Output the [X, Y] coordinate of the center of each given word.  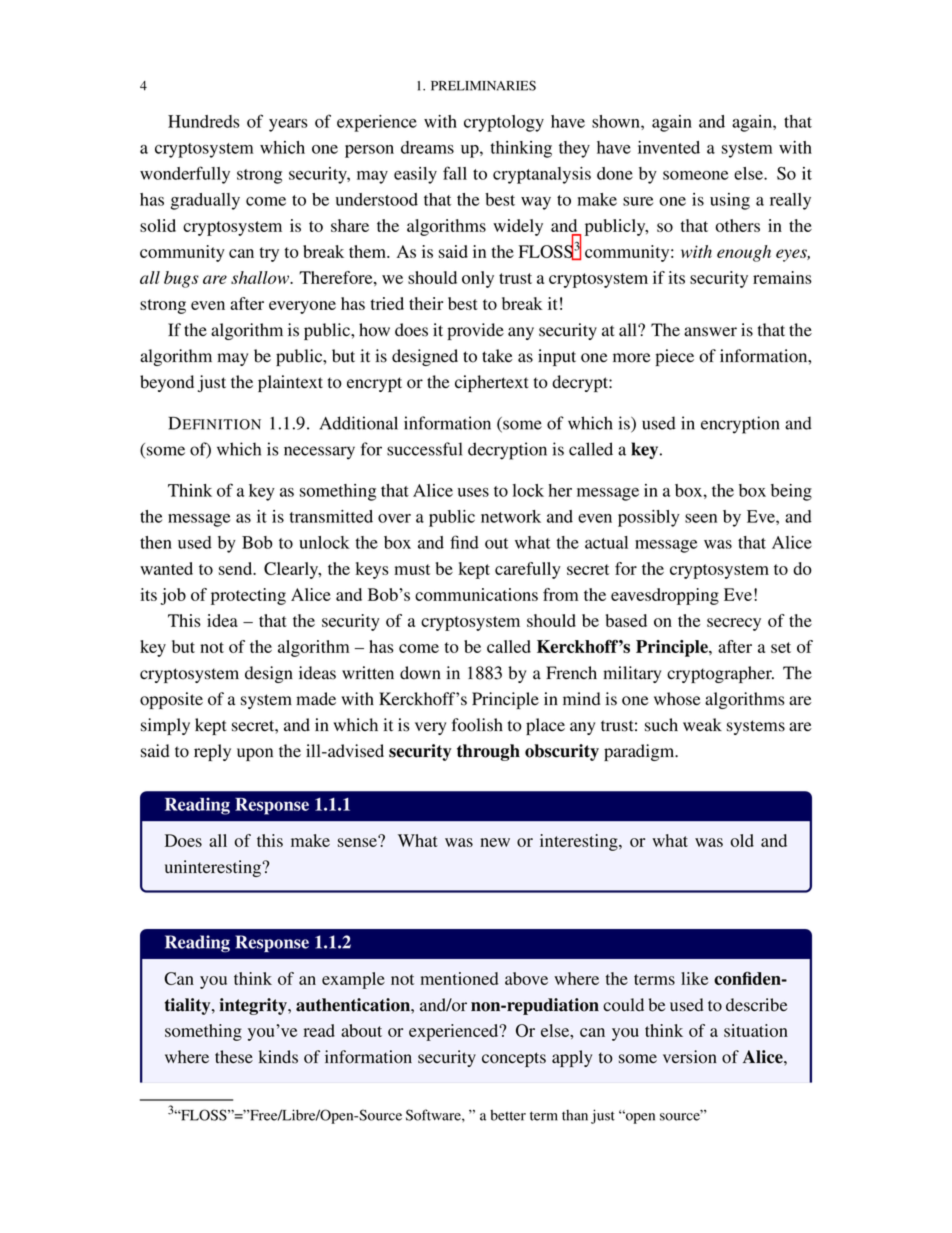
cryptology [504, 123]
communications [476, 594]
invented [669, 147]
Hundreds [204, 121]
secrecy [734, 624]
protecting [248, 596]
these [234, 1057]
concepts [514, 1059]
